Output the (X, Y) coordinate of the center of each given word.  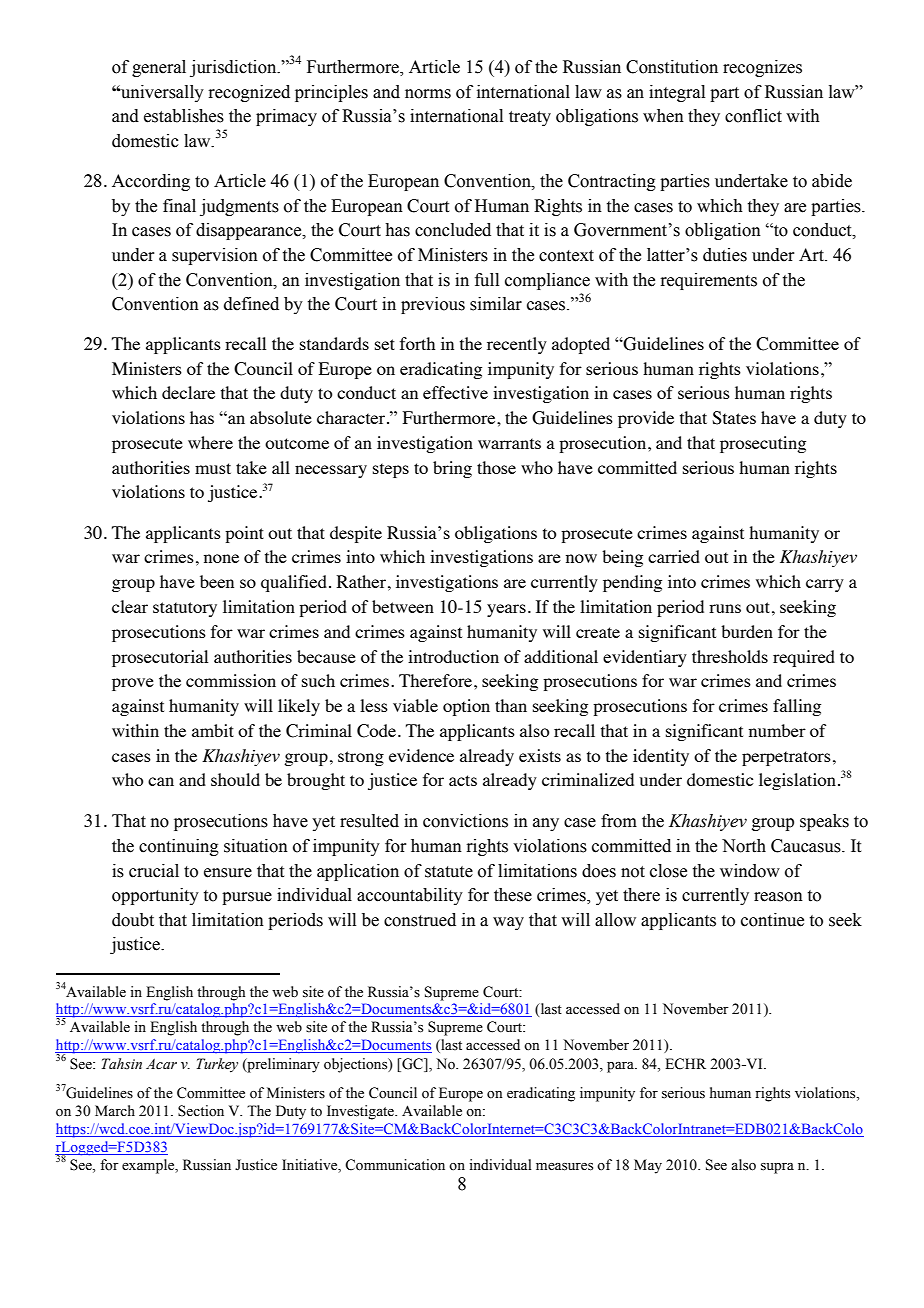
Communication (395, 1165)
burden (747, 631)
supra (777, 1168)
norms (428, 94)
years (506, 610)
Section (201, 1111)
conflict (753, 116)
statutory (185, 609)
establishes (184, 116)
